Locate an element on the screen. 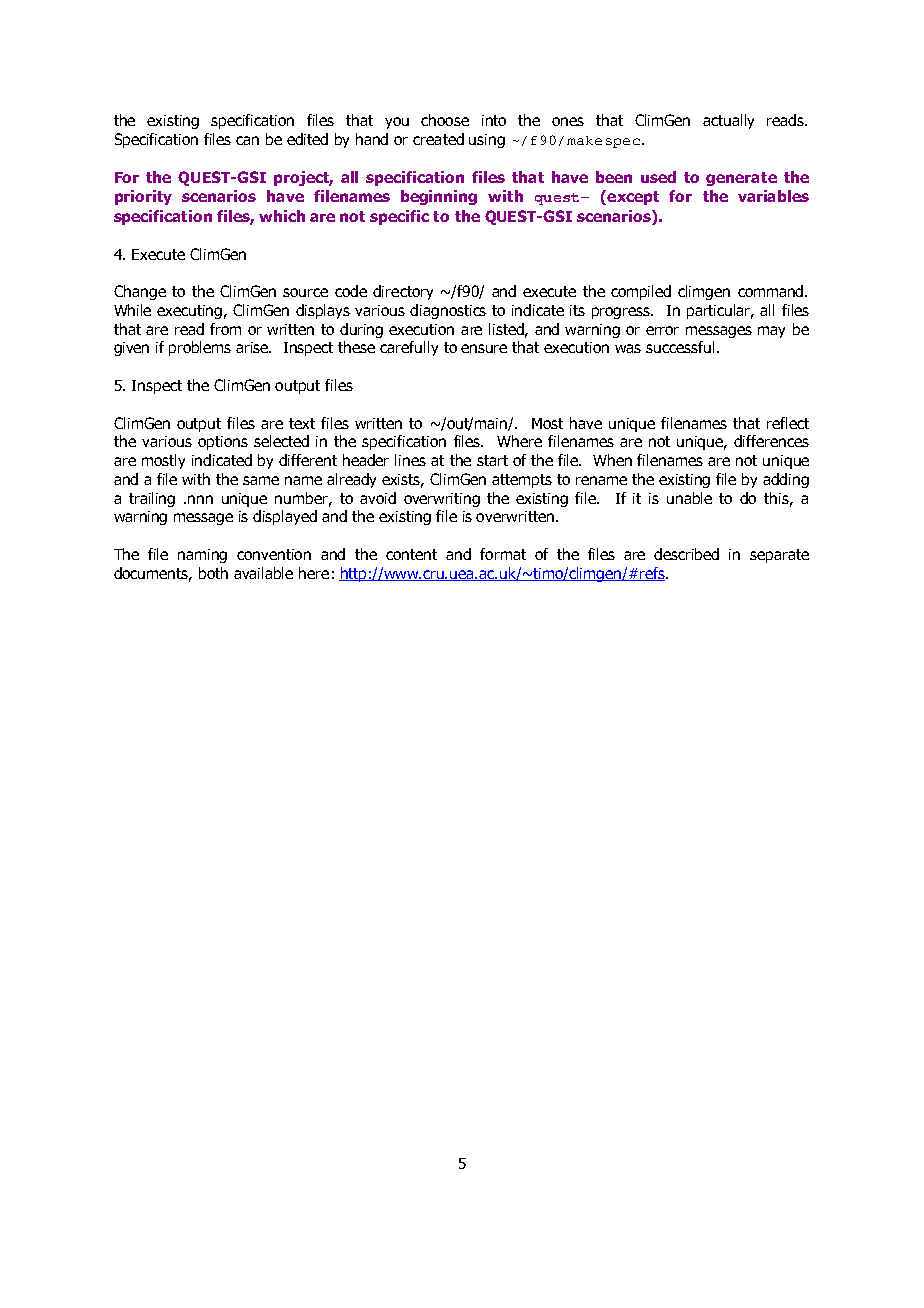  format is located at coordinates (503, 554).
